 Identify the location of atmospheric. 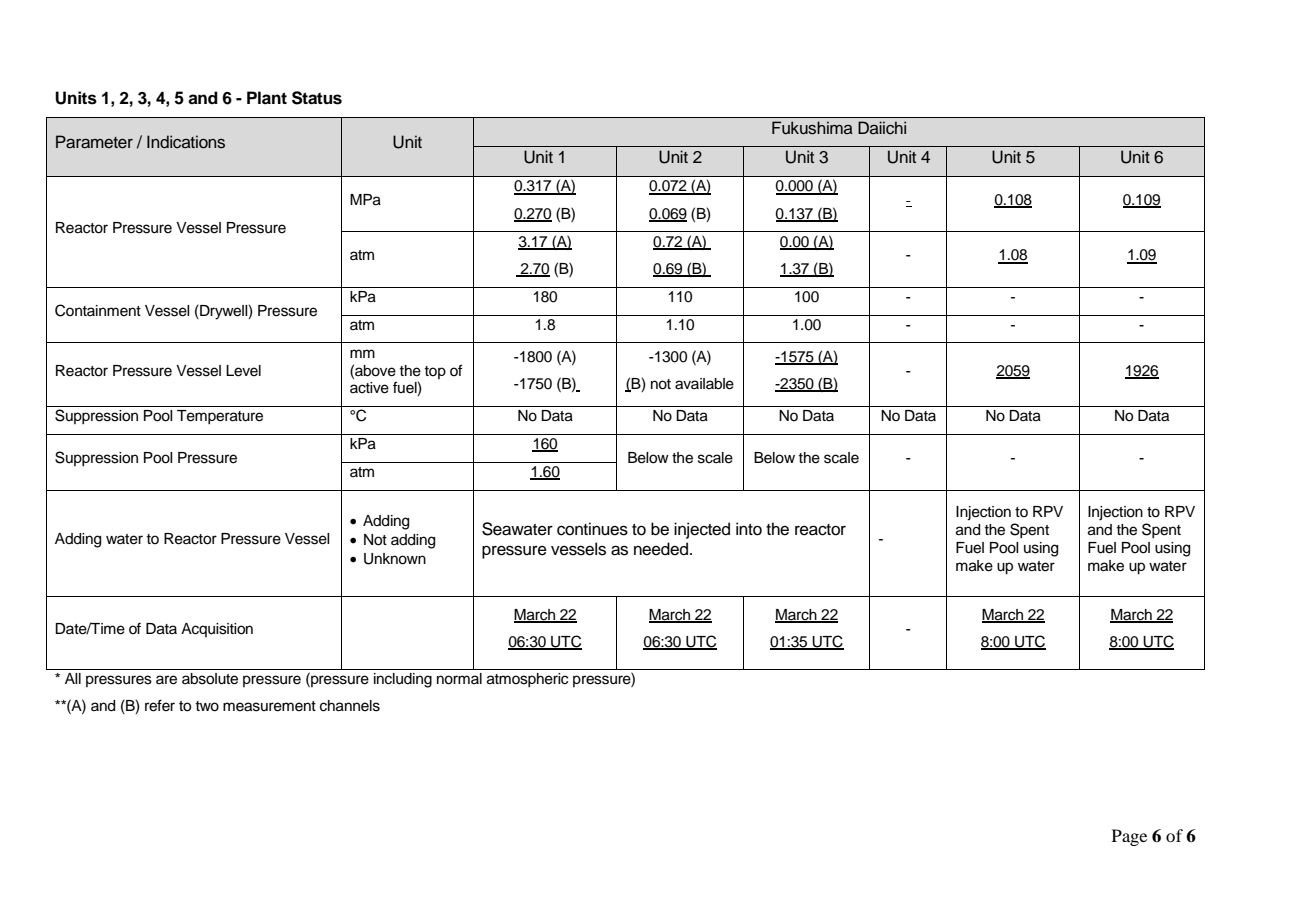
(527, 680).
